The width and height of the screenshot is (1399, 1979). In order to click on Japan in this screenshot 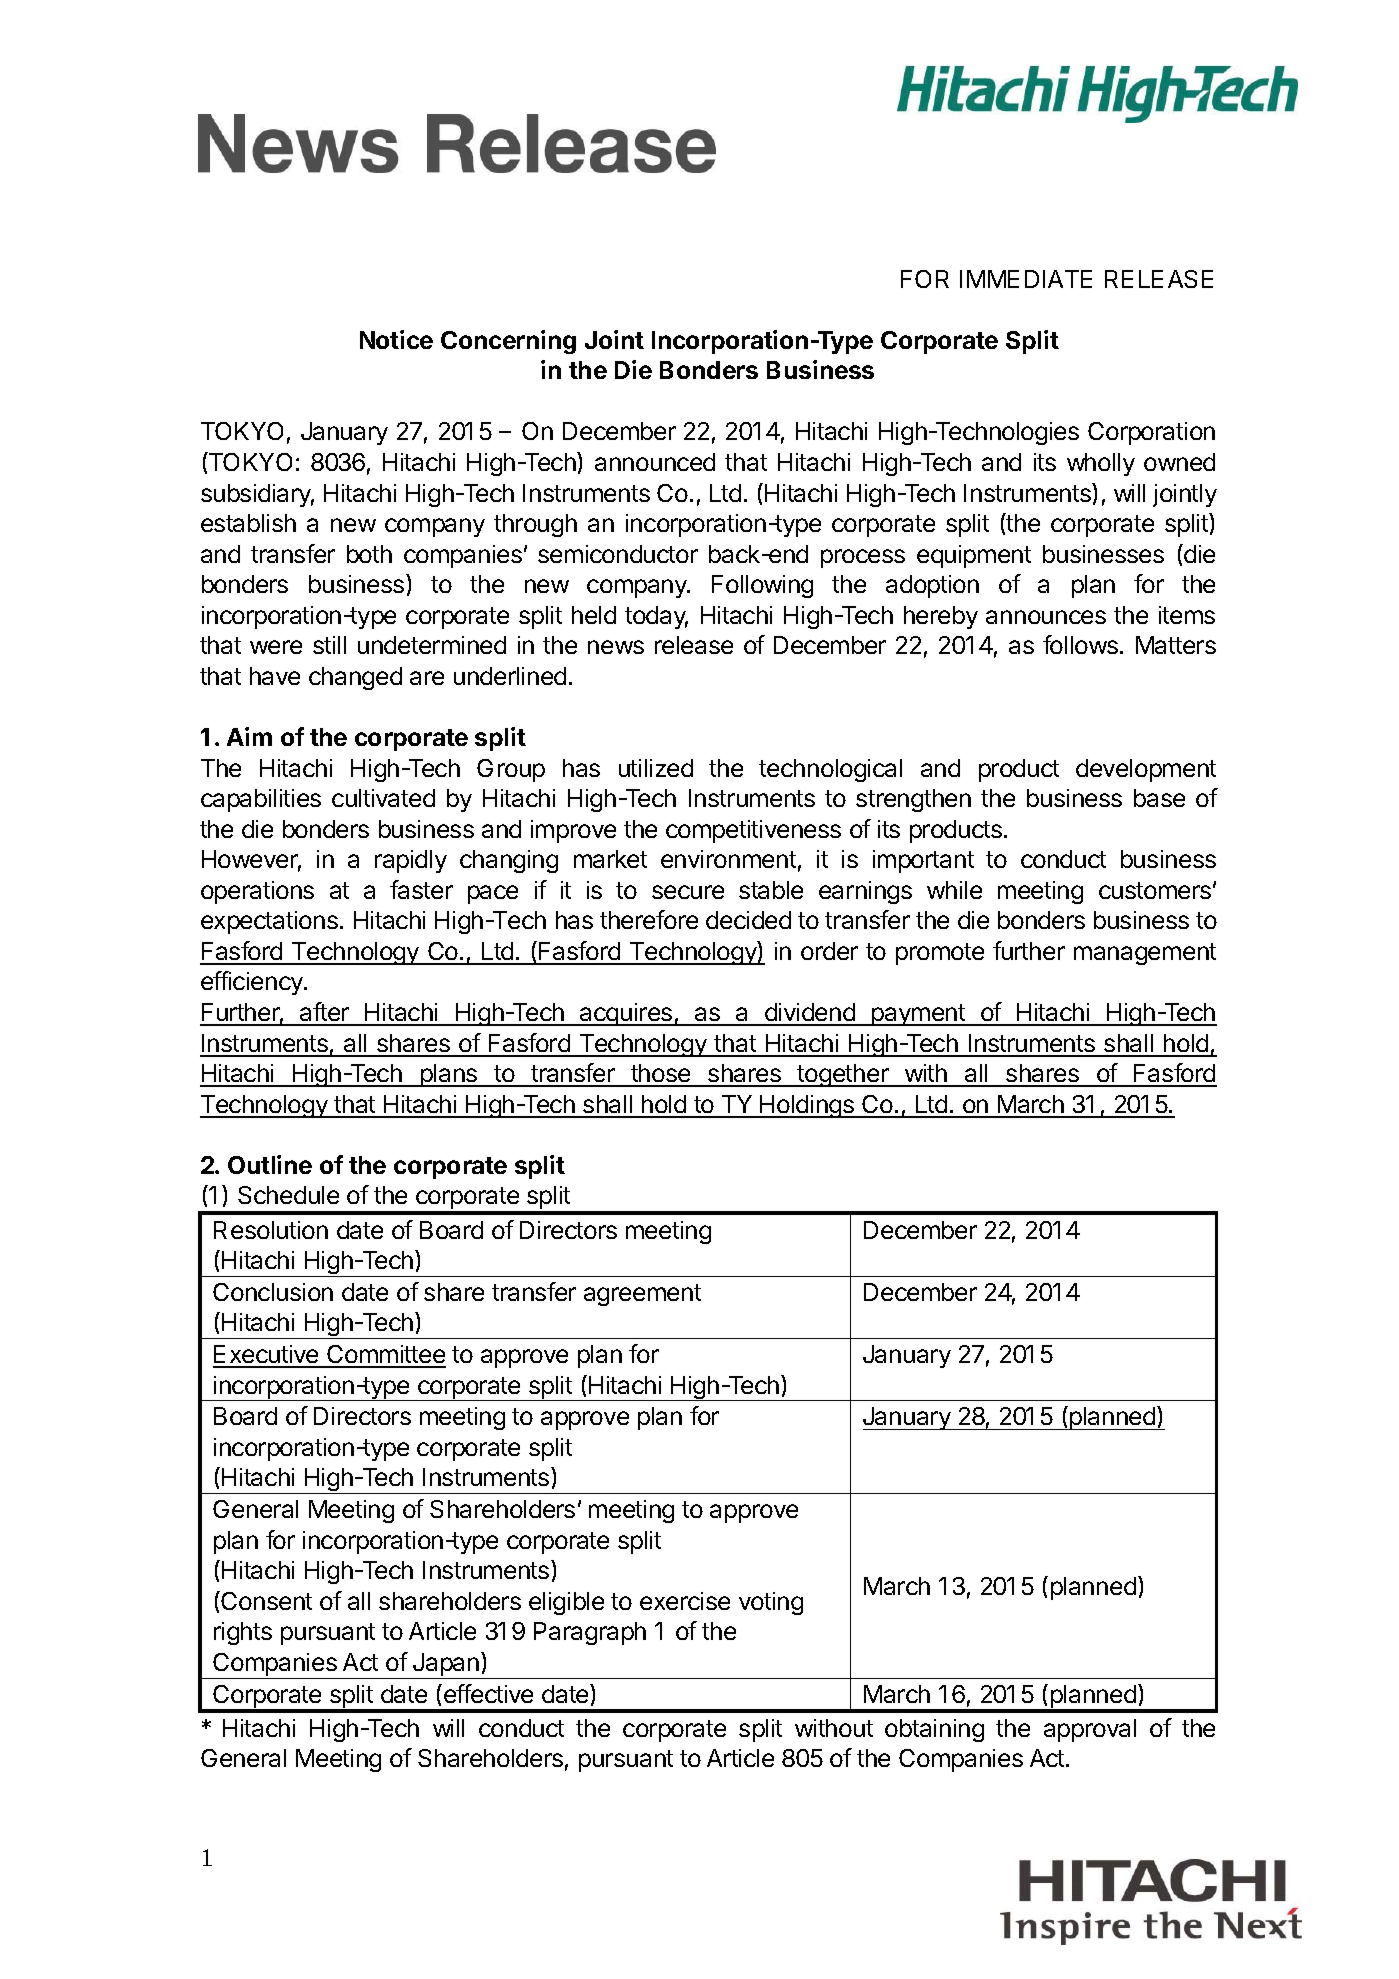, I will do `click(446, 1666)`.
